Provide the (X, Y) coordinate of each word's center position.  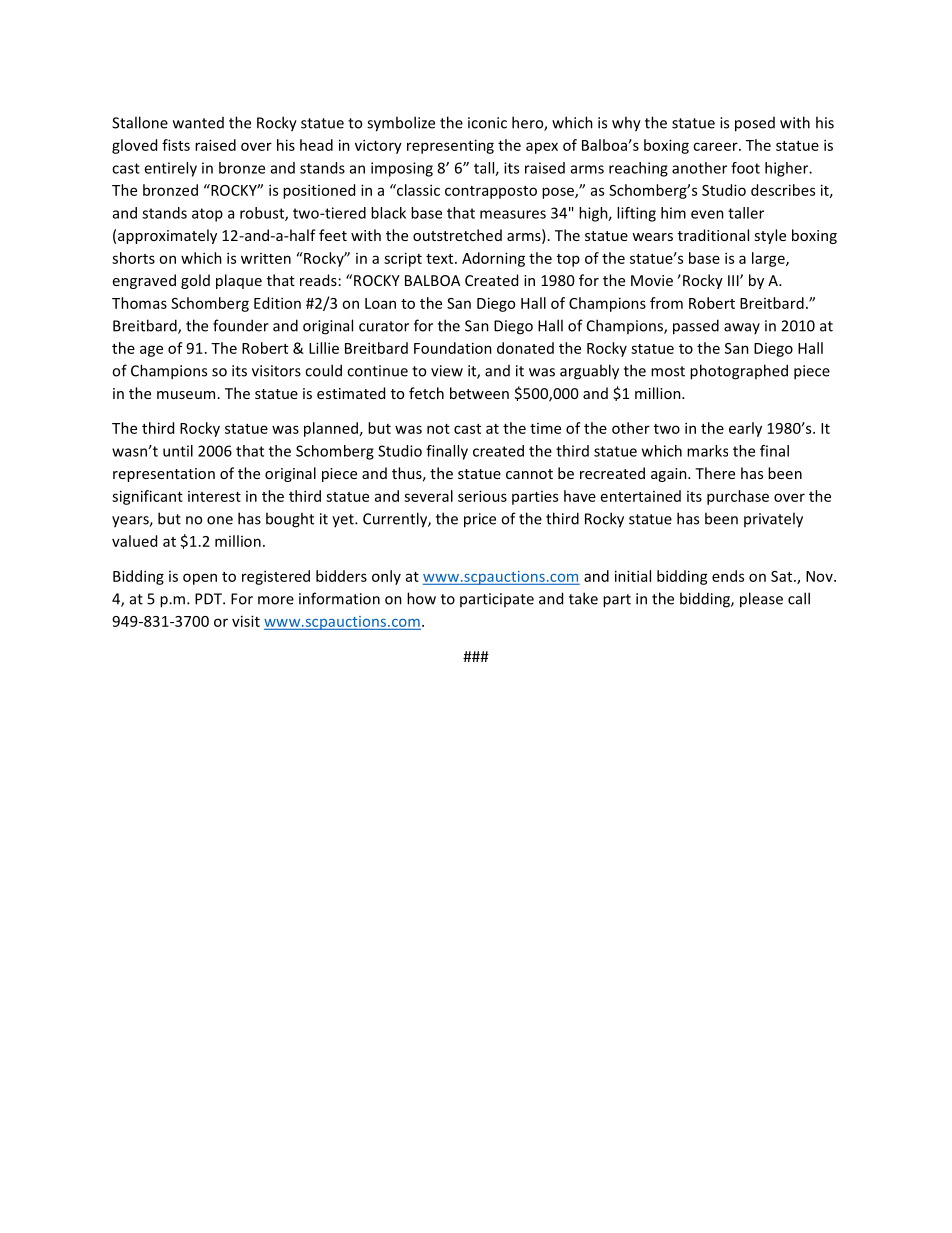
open (200, 579)
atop (207, 215)
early (745, 429)
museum (186, 395)
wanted (198, 123)
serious (482, 496)
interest (214, 496)
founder (241, 325)
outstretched (457, 235)
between (479, 393)
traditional (713, 235)
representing (450, 146)
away (742, 328)
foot (745, 168)
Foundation (453, 348)
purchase (738, 497)
